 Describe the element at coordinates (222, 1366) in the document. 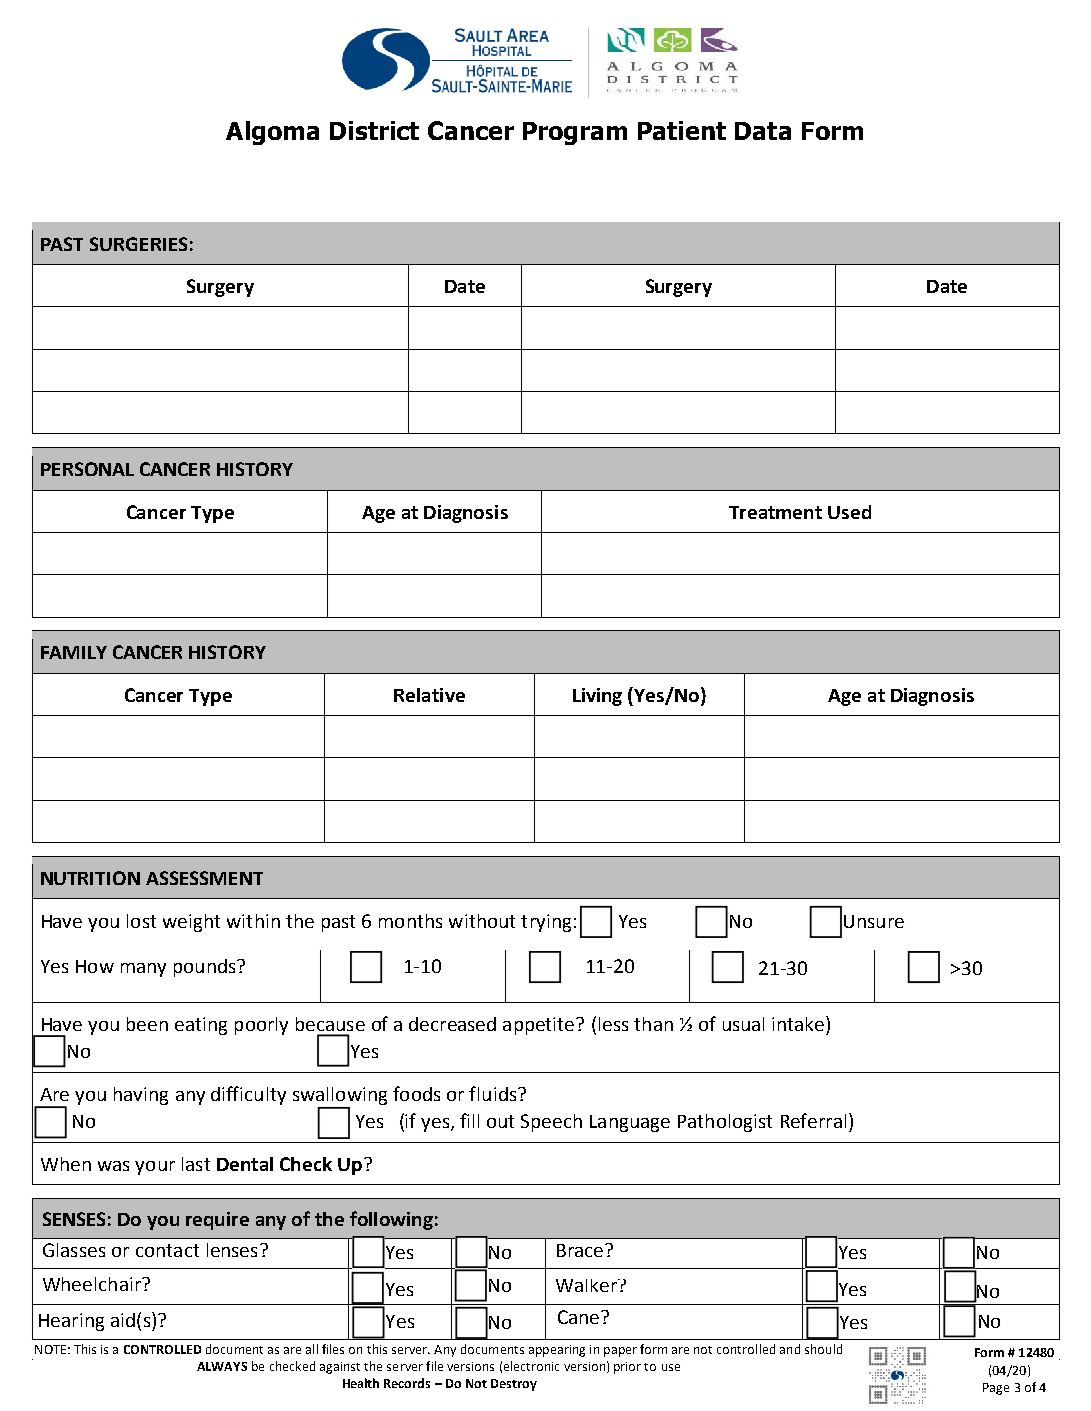

I see `ALWAYS` at that location.
